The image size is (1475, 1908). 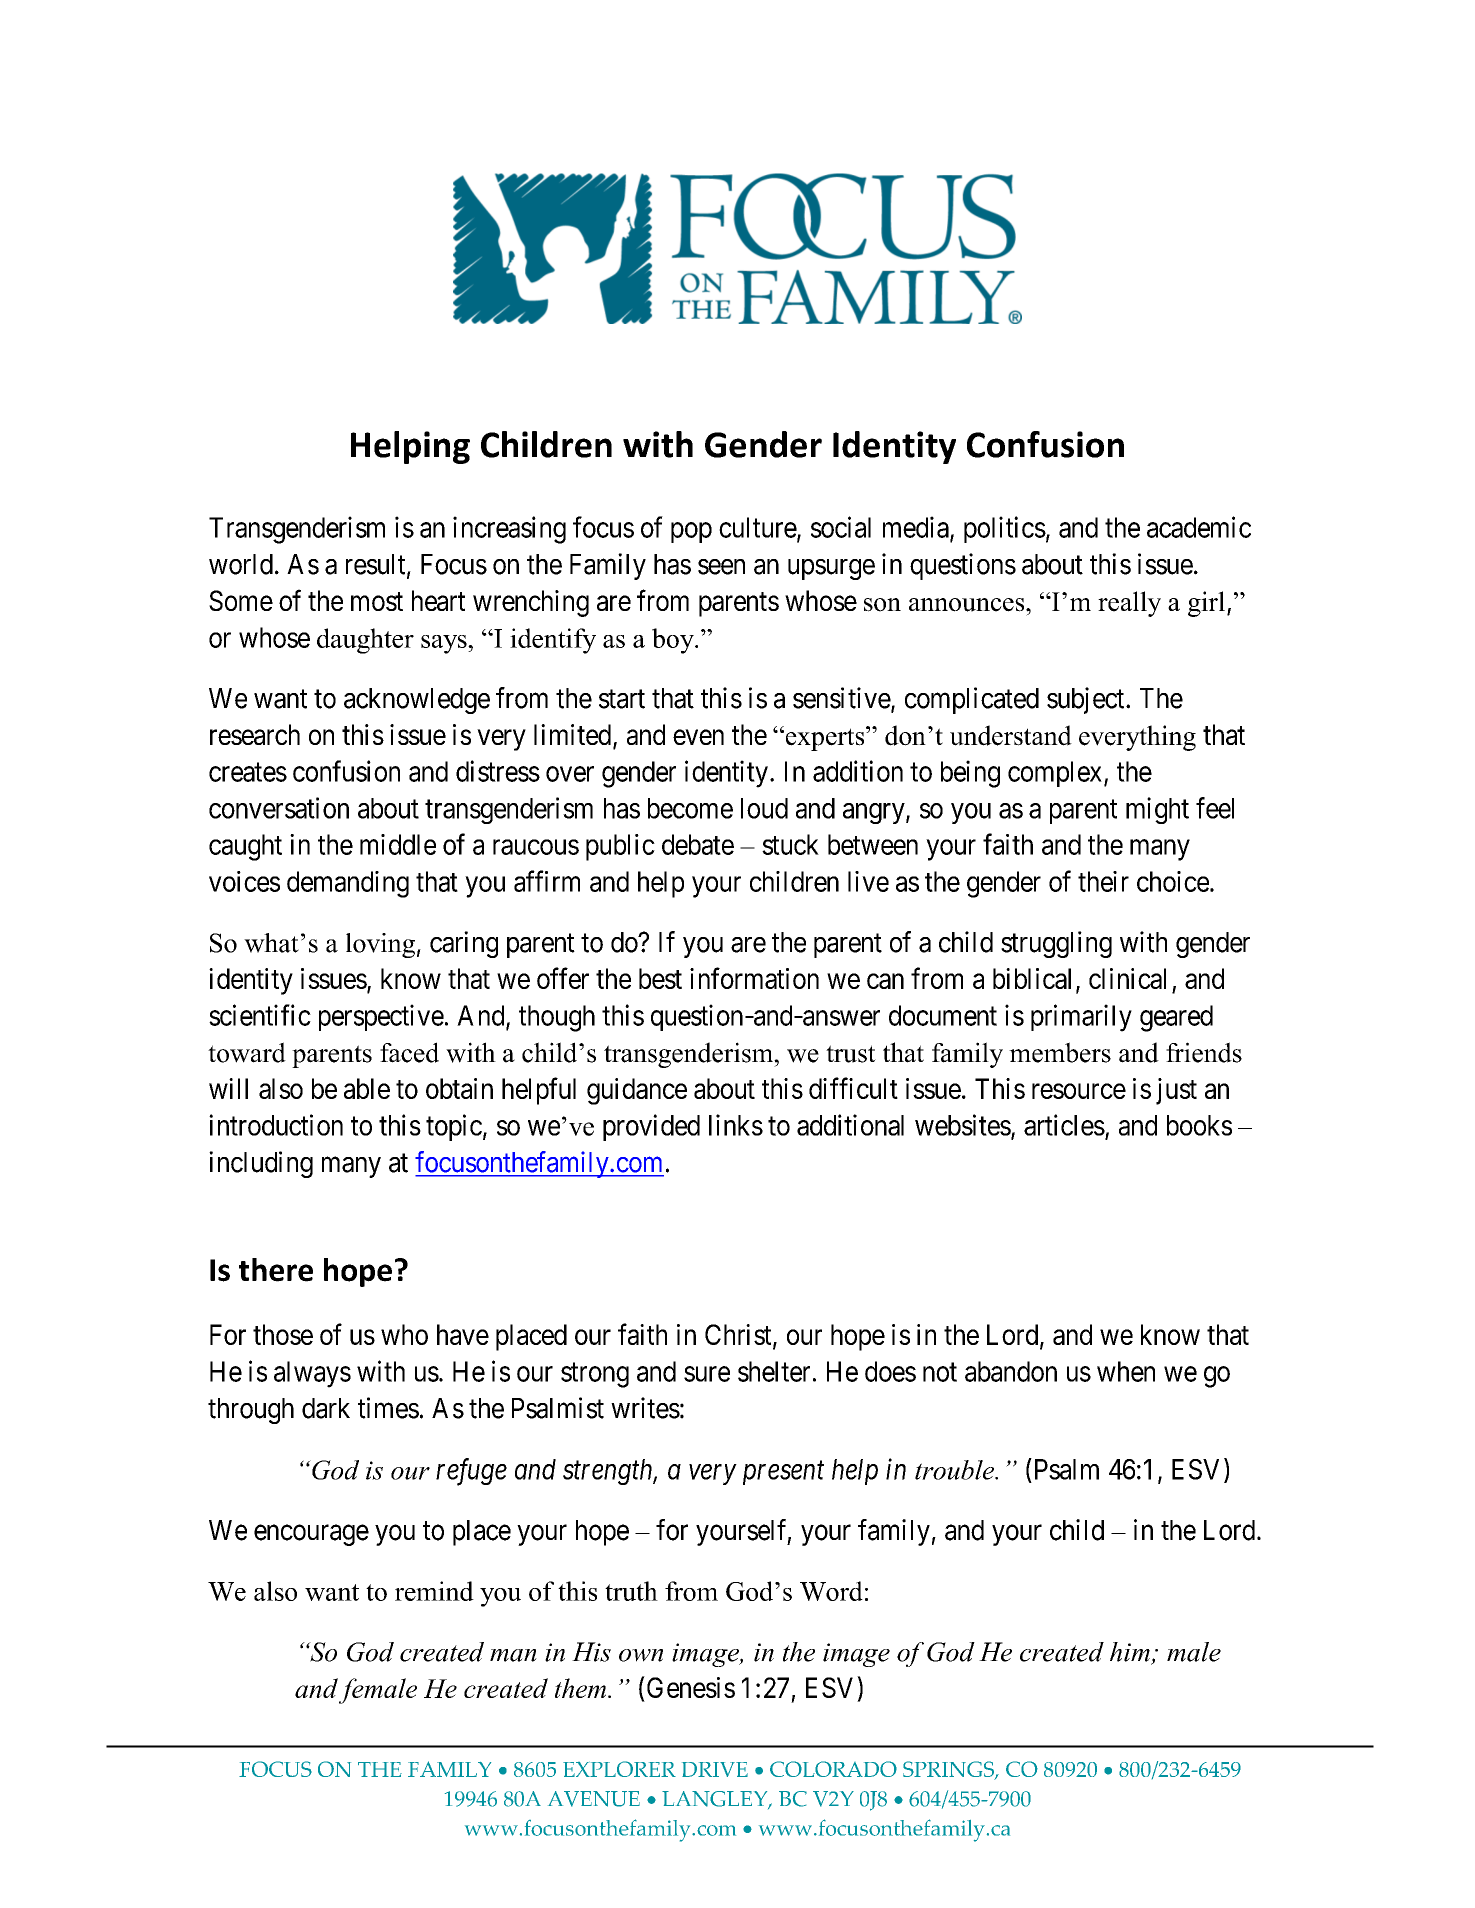 I want to click on loving, so click(x=380, y=945).
